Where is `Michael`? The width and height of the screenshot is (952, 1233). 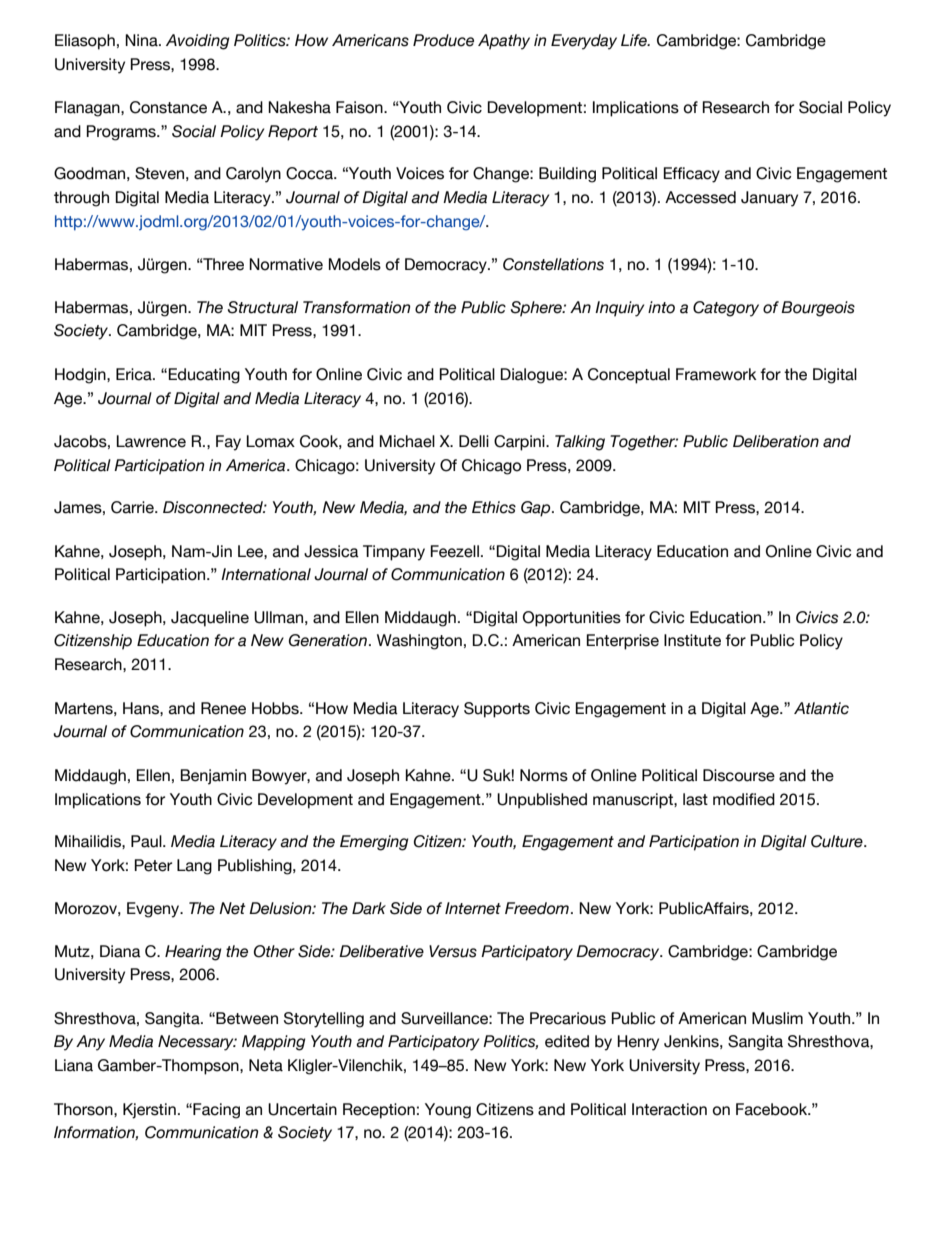 Michael is located at coordinates (407, 441).
